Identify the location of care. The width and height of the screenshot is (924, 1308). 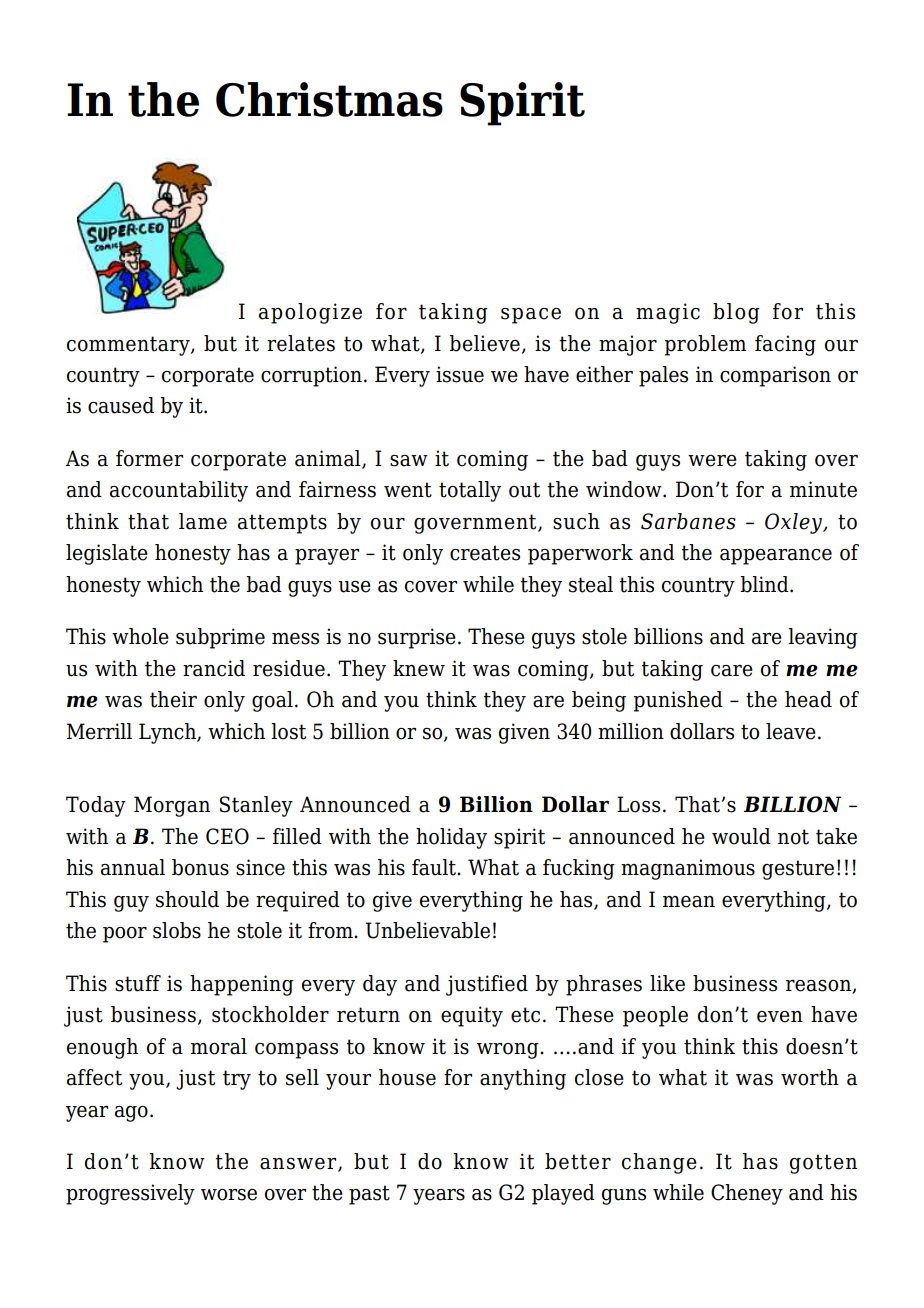
(732, 671).
